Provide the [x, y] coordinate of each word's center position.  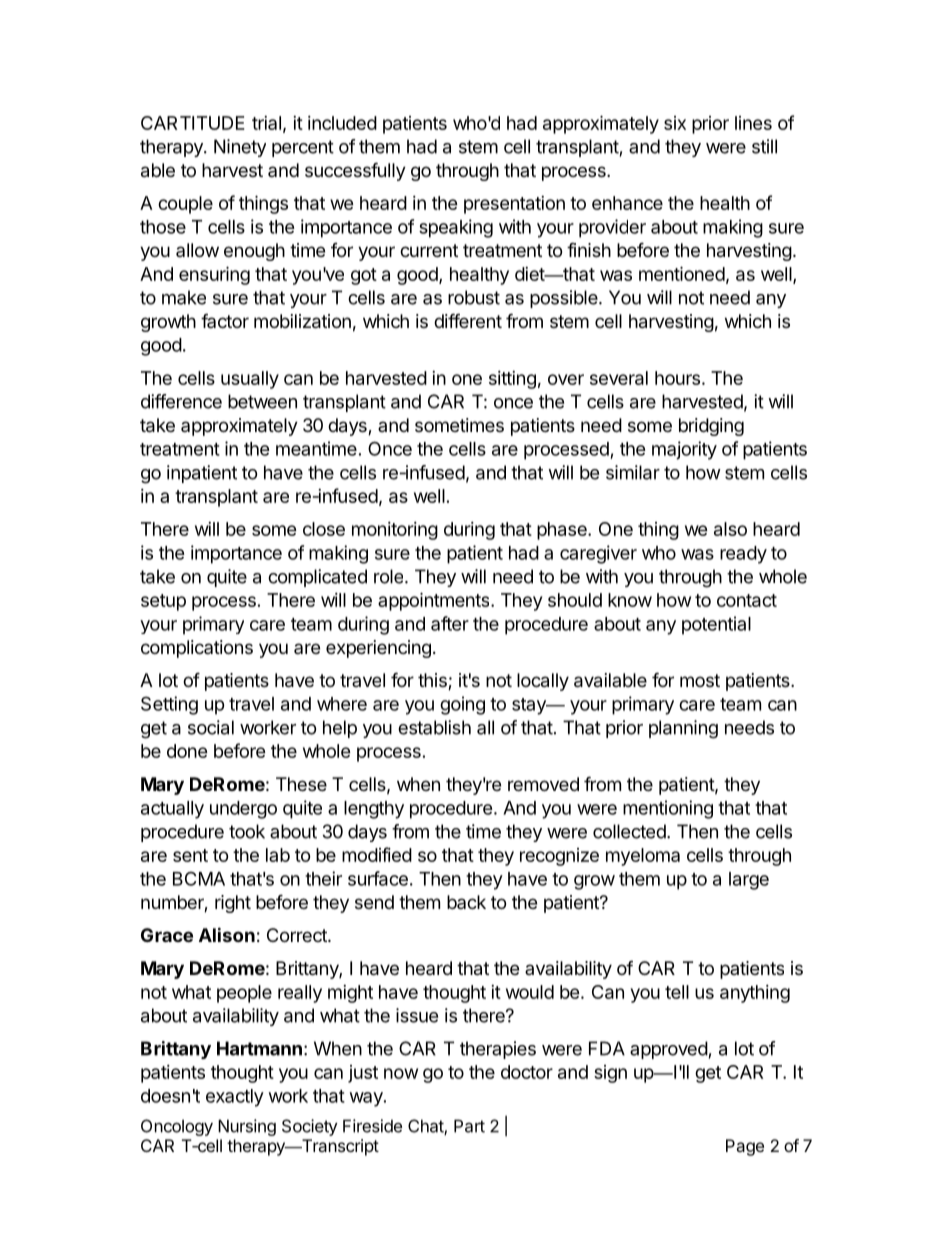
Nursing [247, 1127]
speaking [456, 228]
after [450, 623]
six [675, 123]
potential [716, 625]
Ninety [240, 148]
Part [469, 1126]
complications [197, 649]
